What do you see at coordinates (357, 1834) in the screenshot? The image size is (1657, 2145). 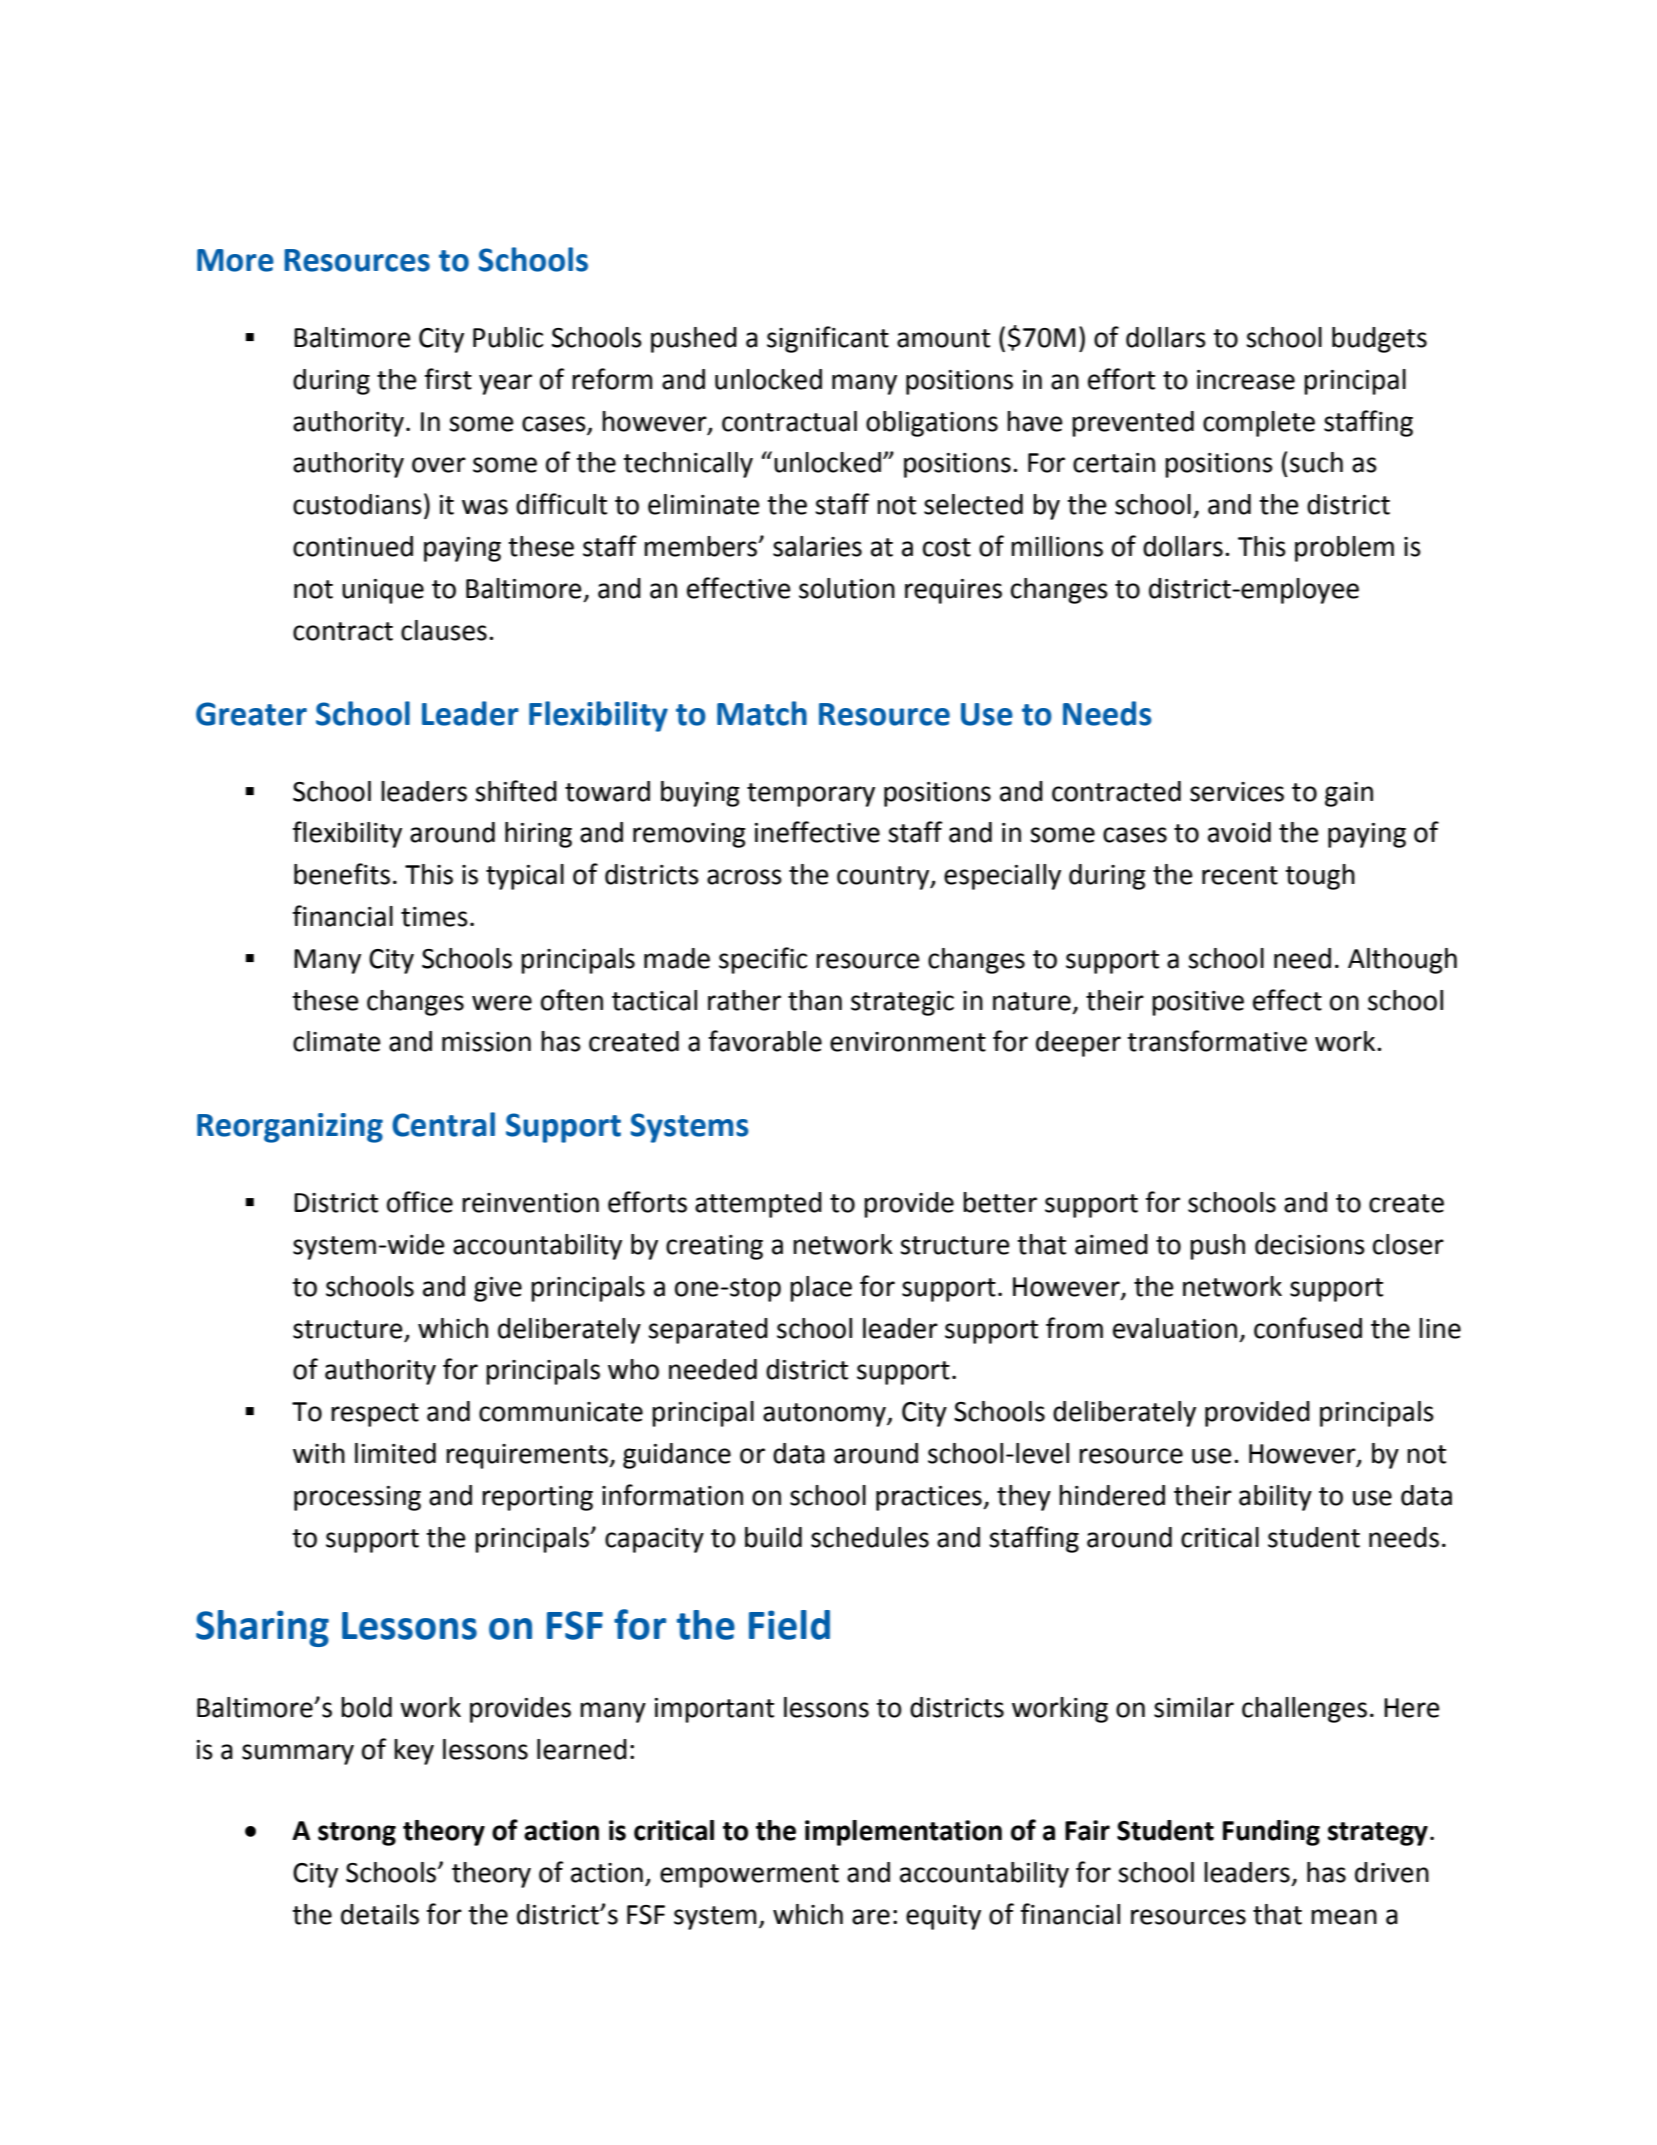 I see `strong` at bounding box center [357, 1834].
